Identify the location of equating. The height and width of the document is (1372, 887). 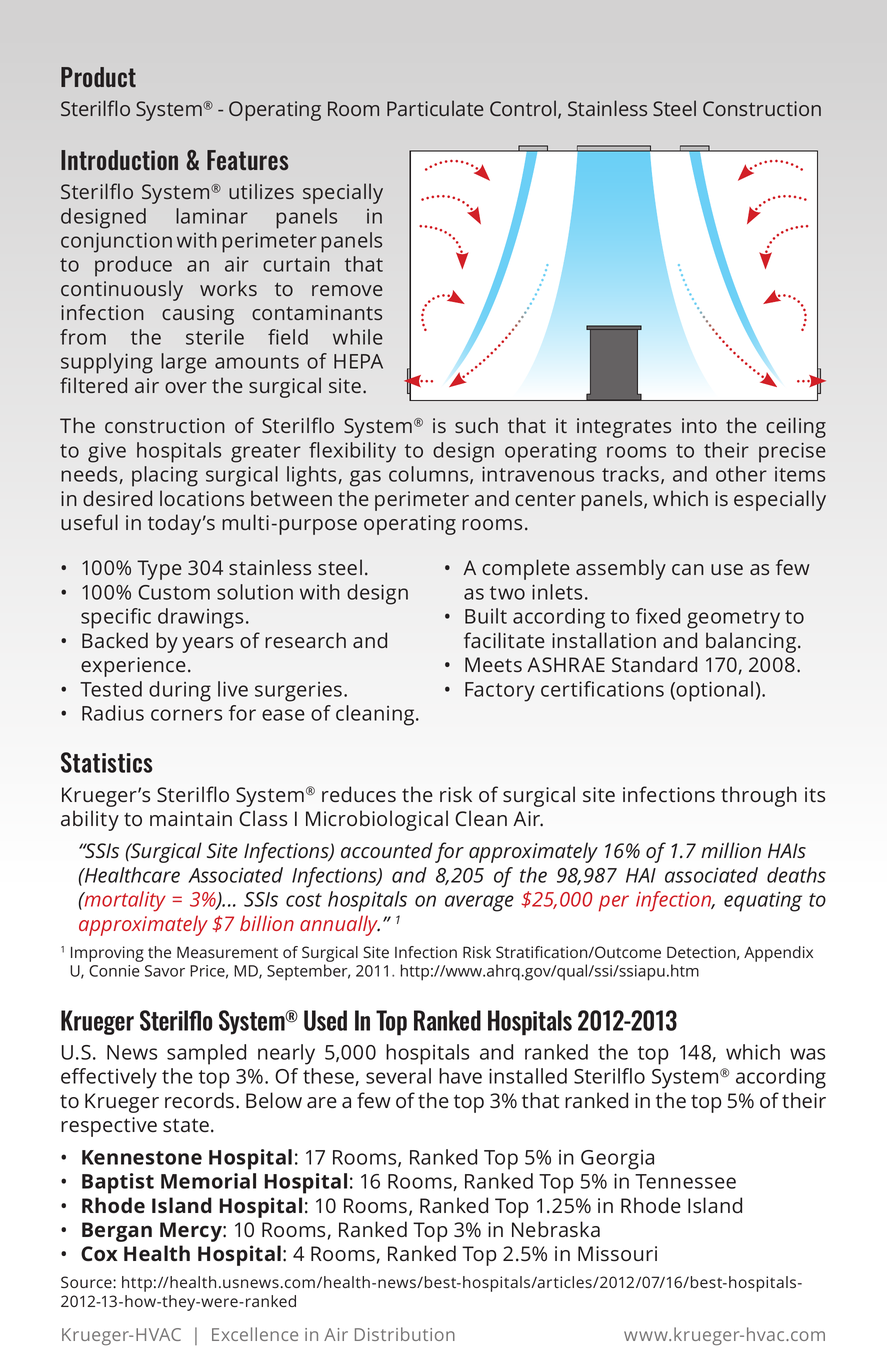
(763, 901).
